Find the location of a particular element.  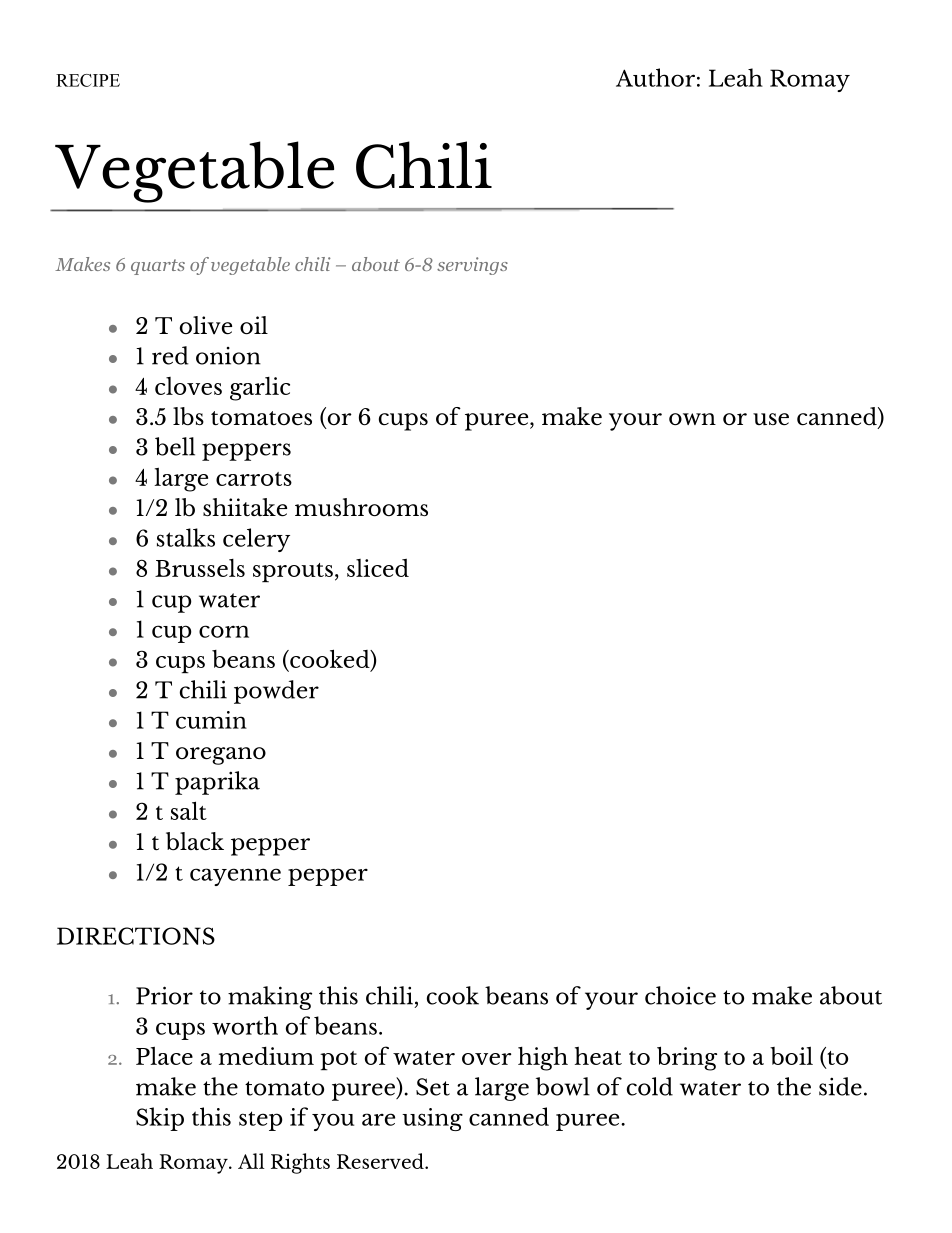

servings is located at coordinates (472, 266).
